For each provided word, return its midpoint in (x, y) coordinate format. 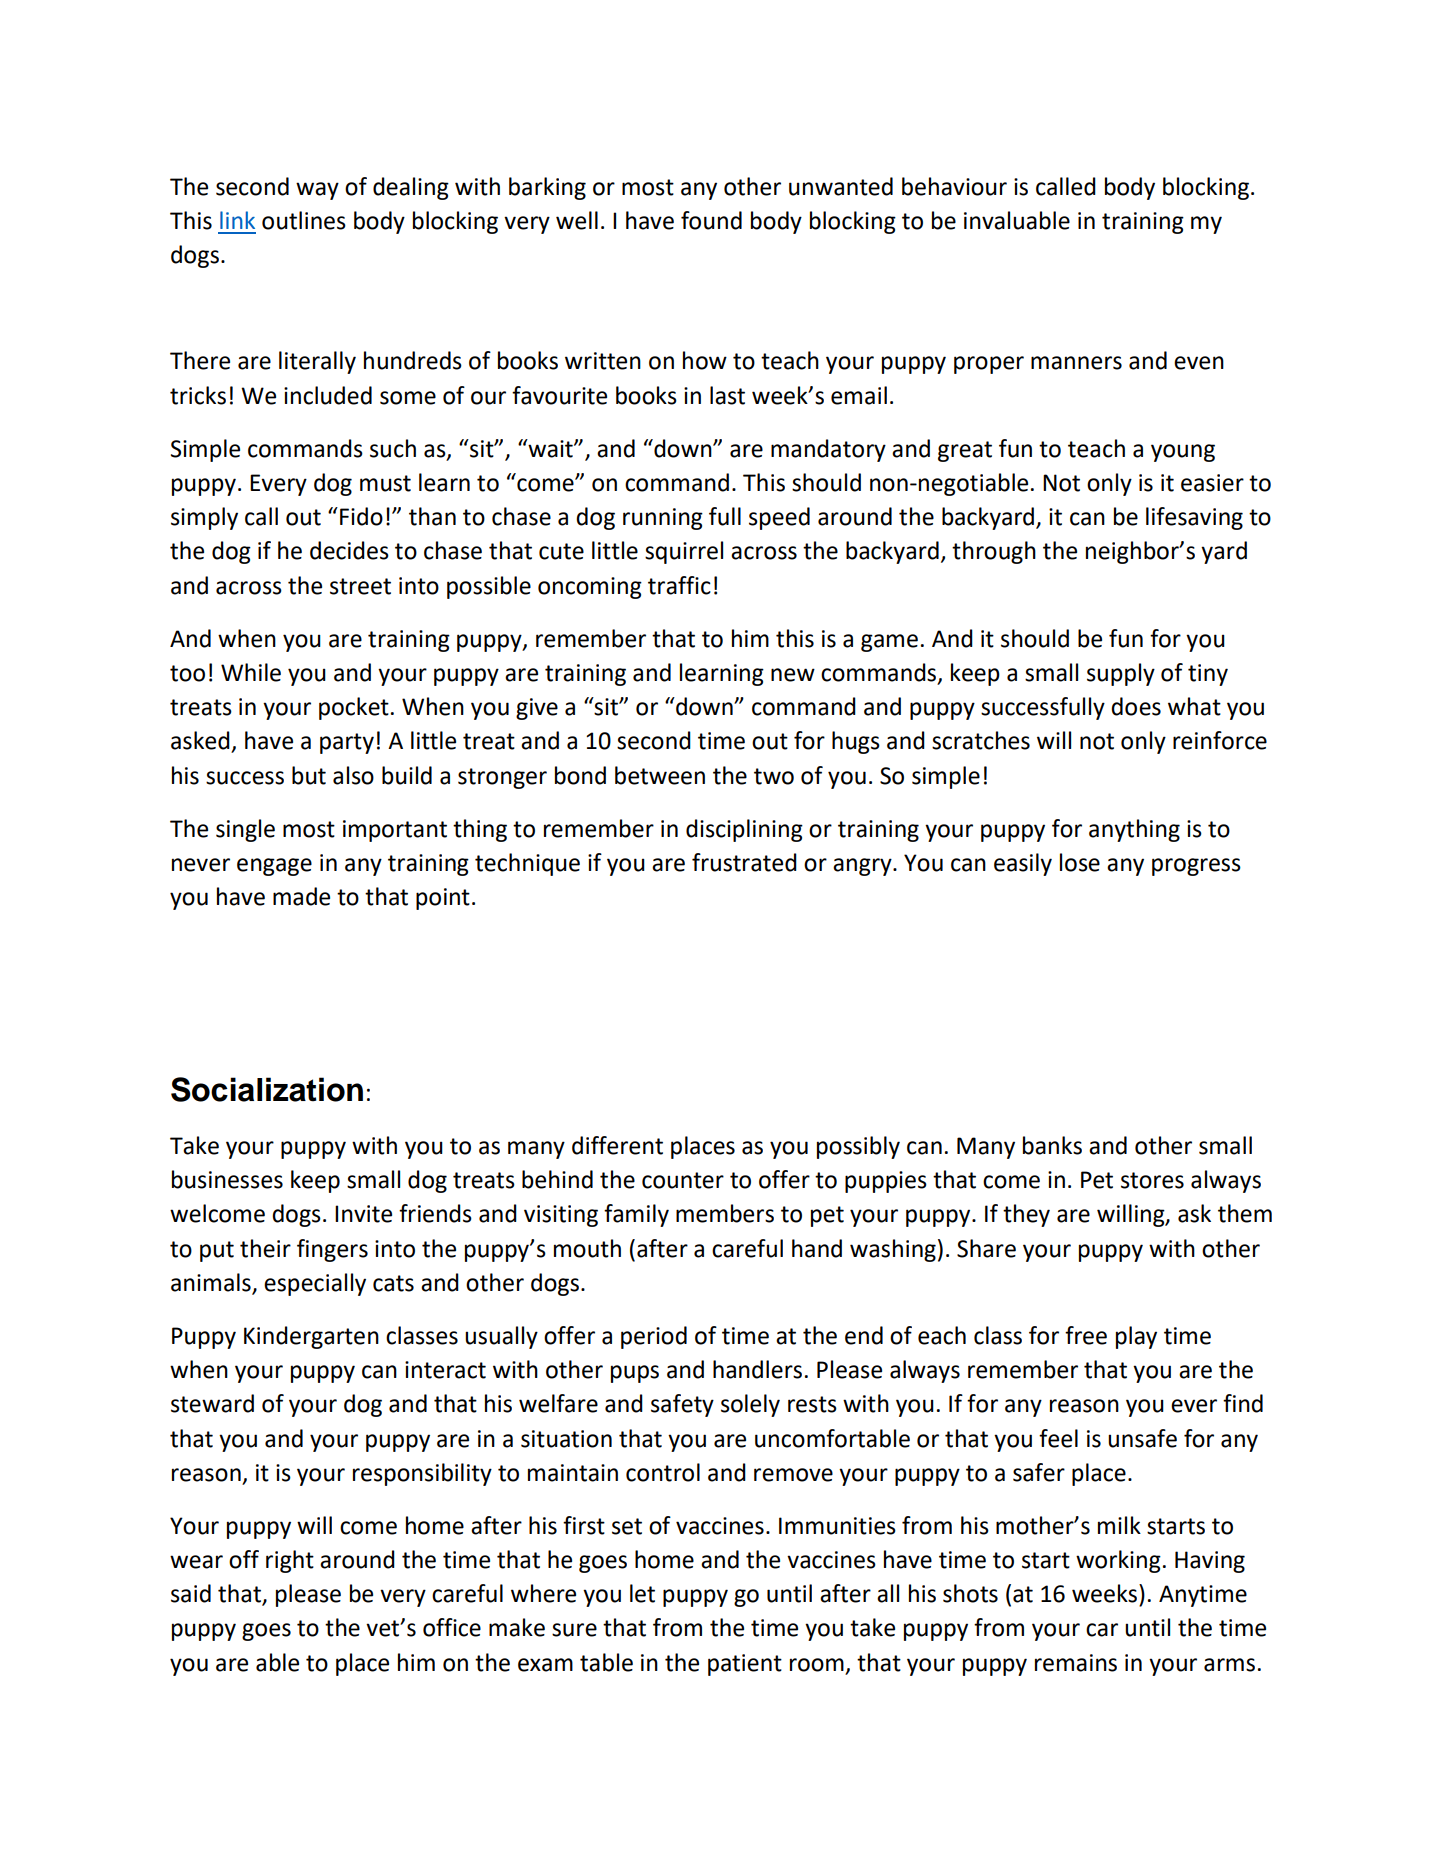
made (301, 896)
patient (745, 1665)
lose (1080, 862)
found (711, 220)
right (290, 1561)
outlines (304, 220)
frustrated (744, 862)
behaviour (954, 186)
